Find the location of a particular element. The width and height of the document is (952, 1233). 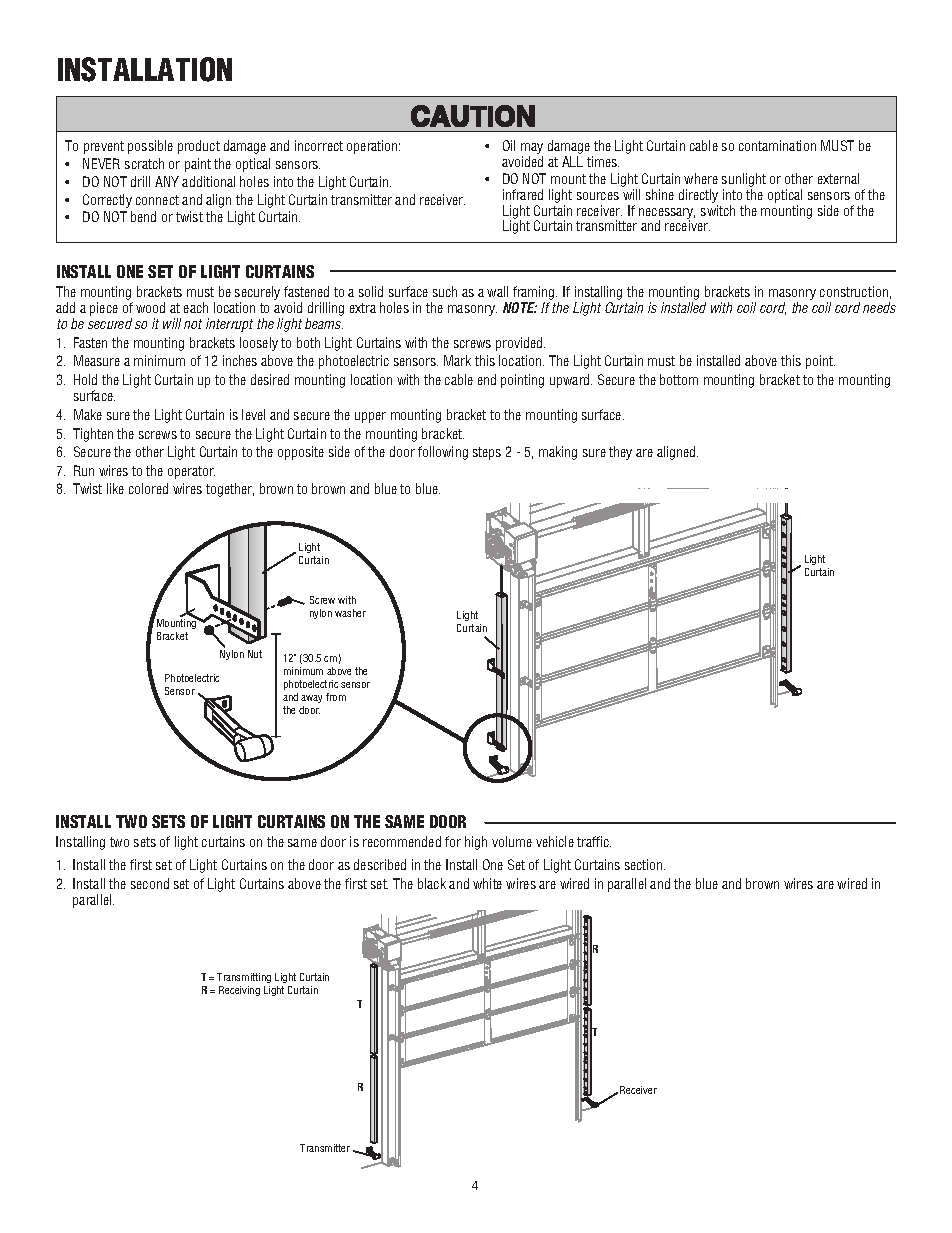

Transmitting is located at coordinates (244, 978).
